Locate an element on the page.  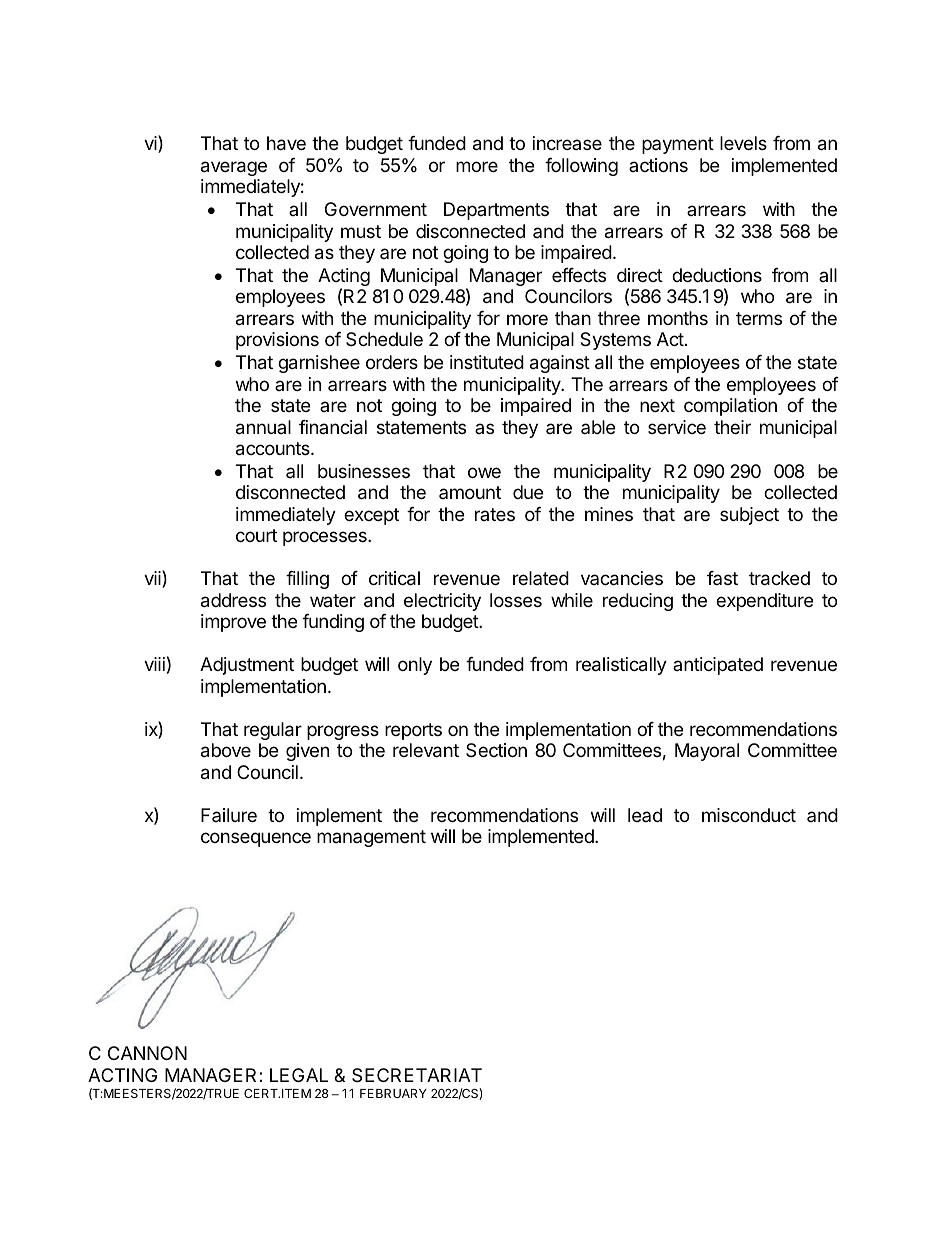
improve is located at coordinates (233, 623).
